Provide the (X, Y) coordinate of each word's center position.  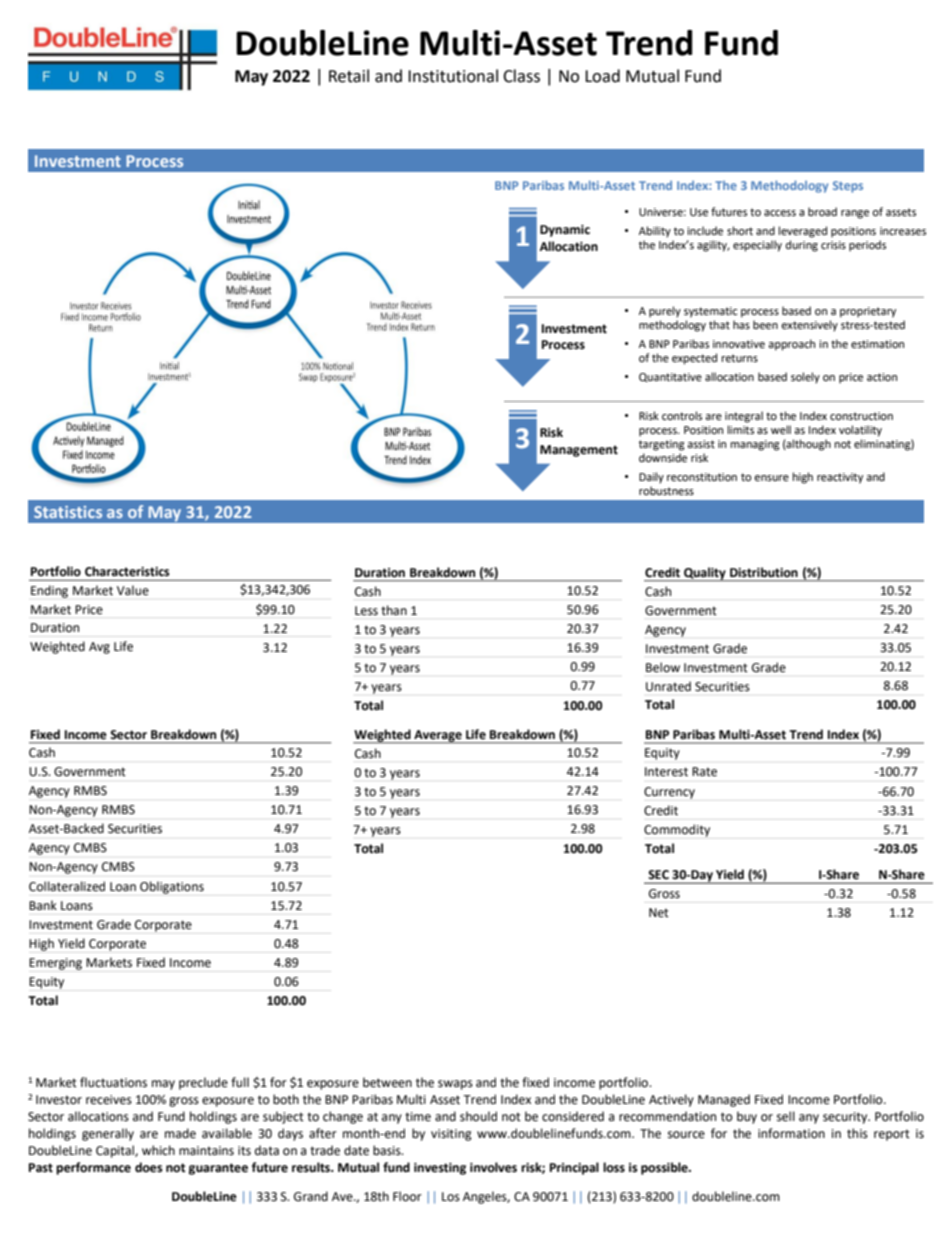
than (394, 610)
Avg (99, 648)
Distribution (764, 572)
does (149, 1167)
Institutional (453, 76)
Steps (848, 187)
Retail (349, 76)
